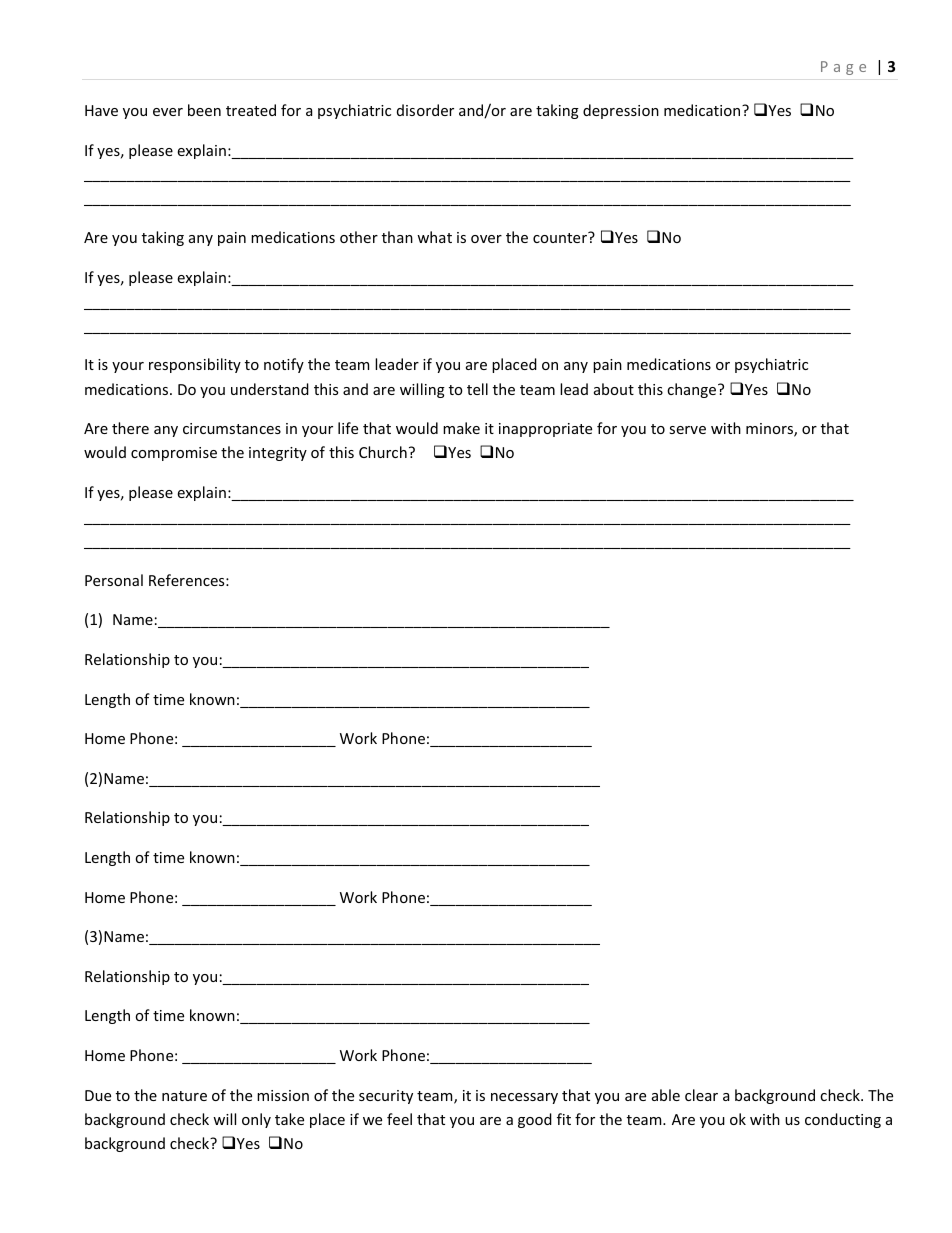 The width and height of the image is (952, 1233). I want to click on clear, so click(701, 1095).
